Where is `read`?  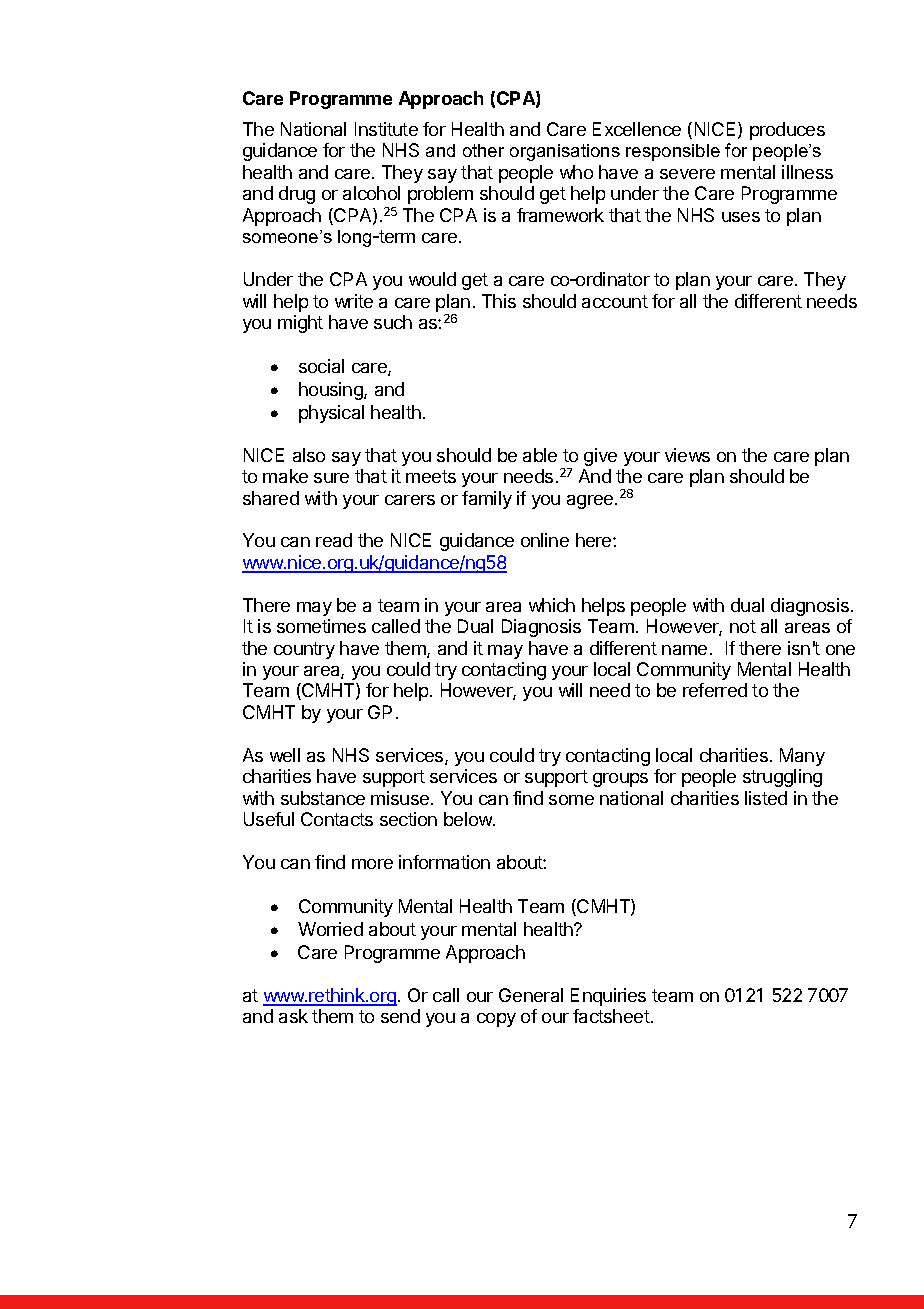 read is located at coordinates (334, 540).
